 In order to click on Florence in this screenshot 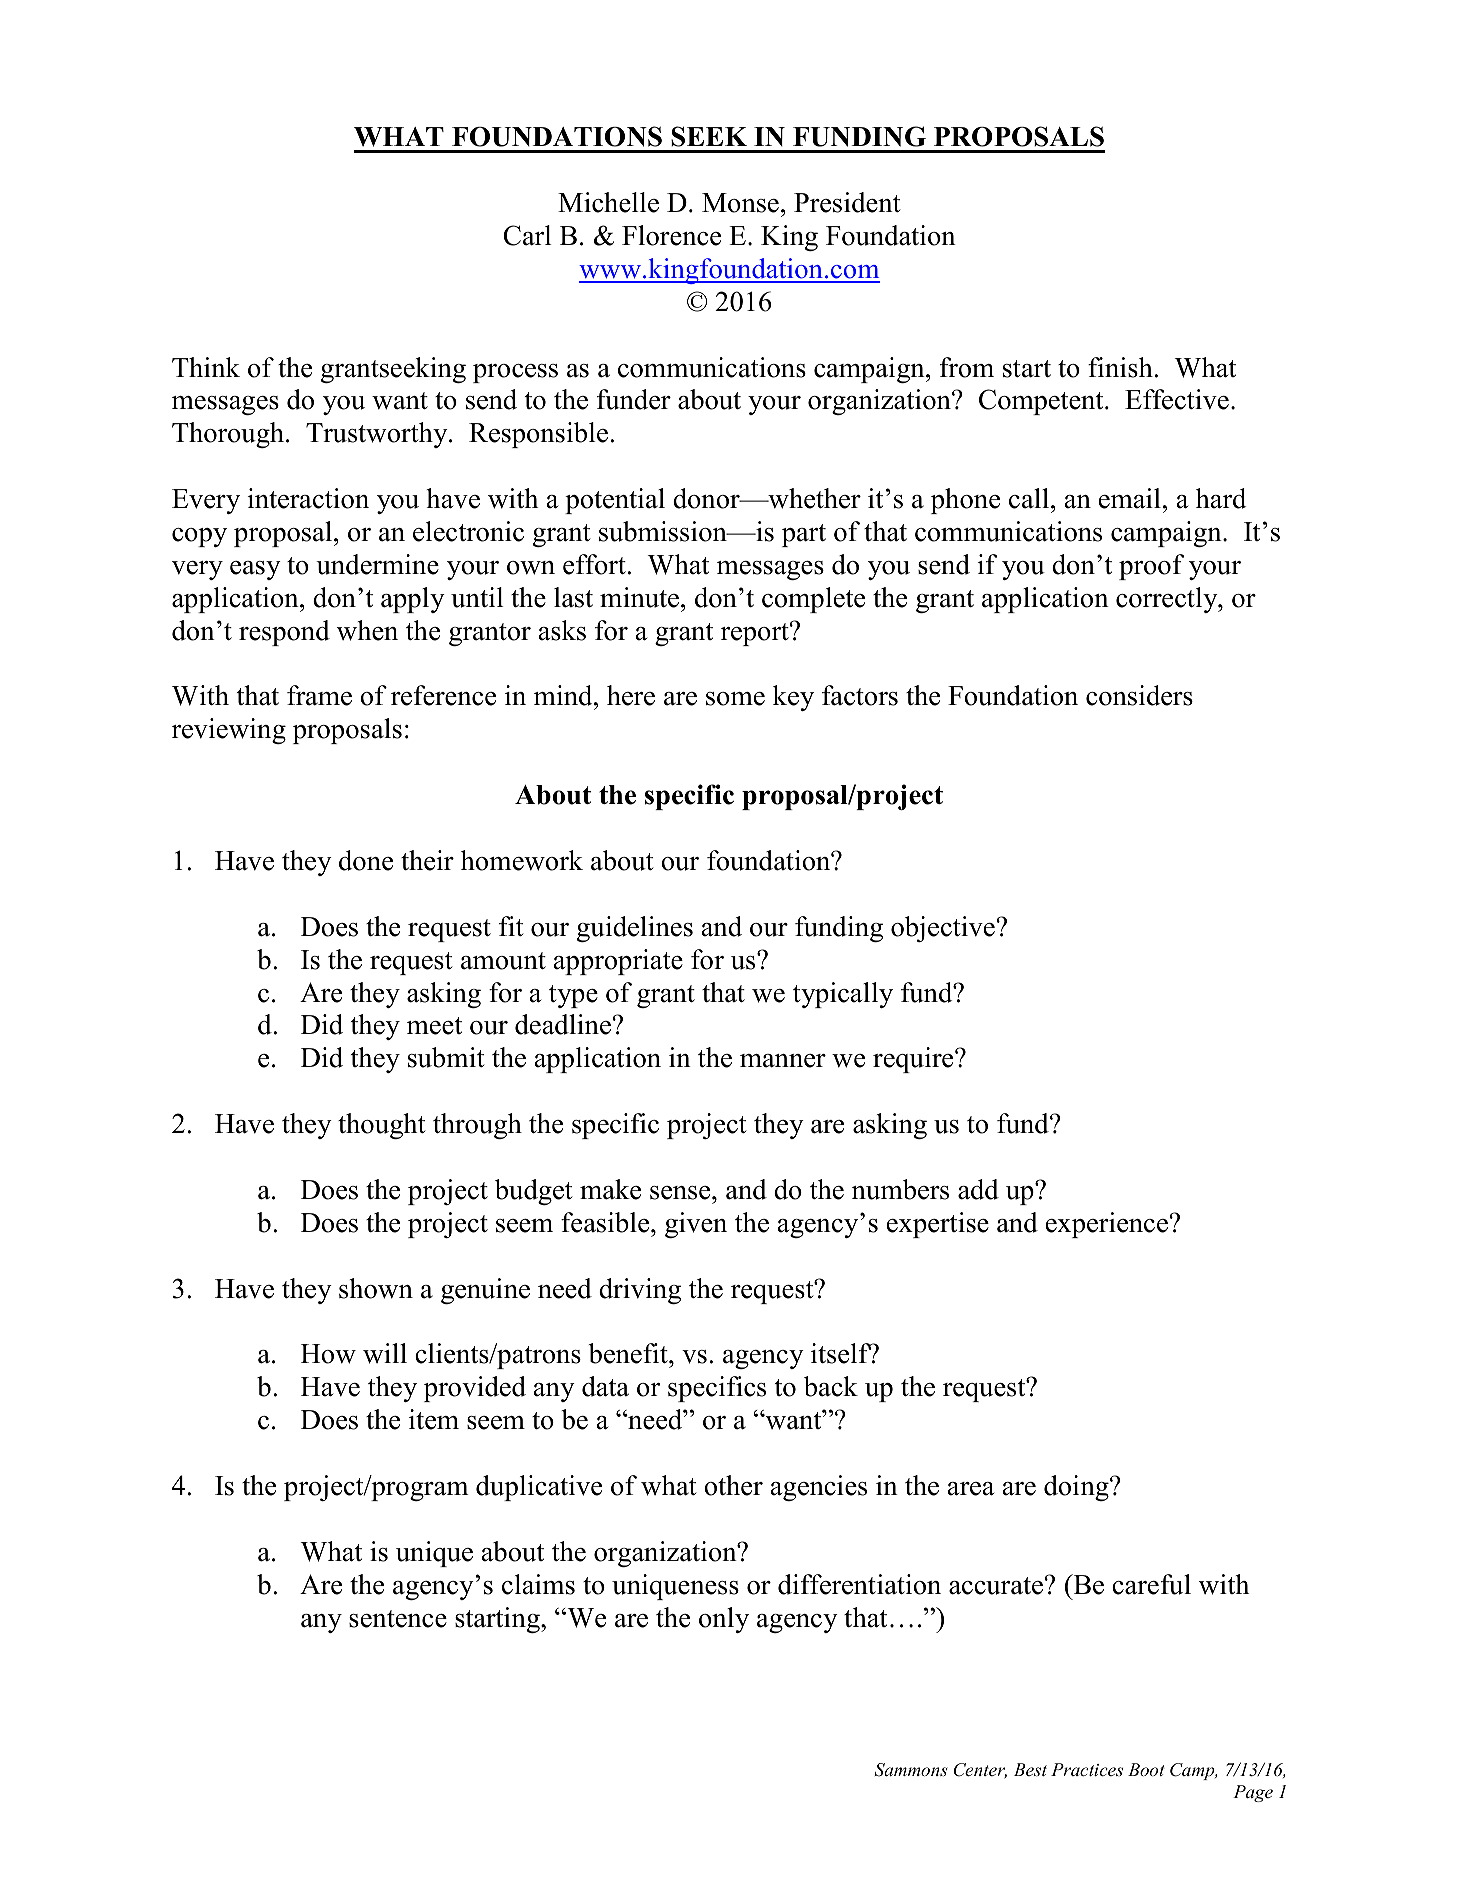, I will do `click(671, 235)`.
